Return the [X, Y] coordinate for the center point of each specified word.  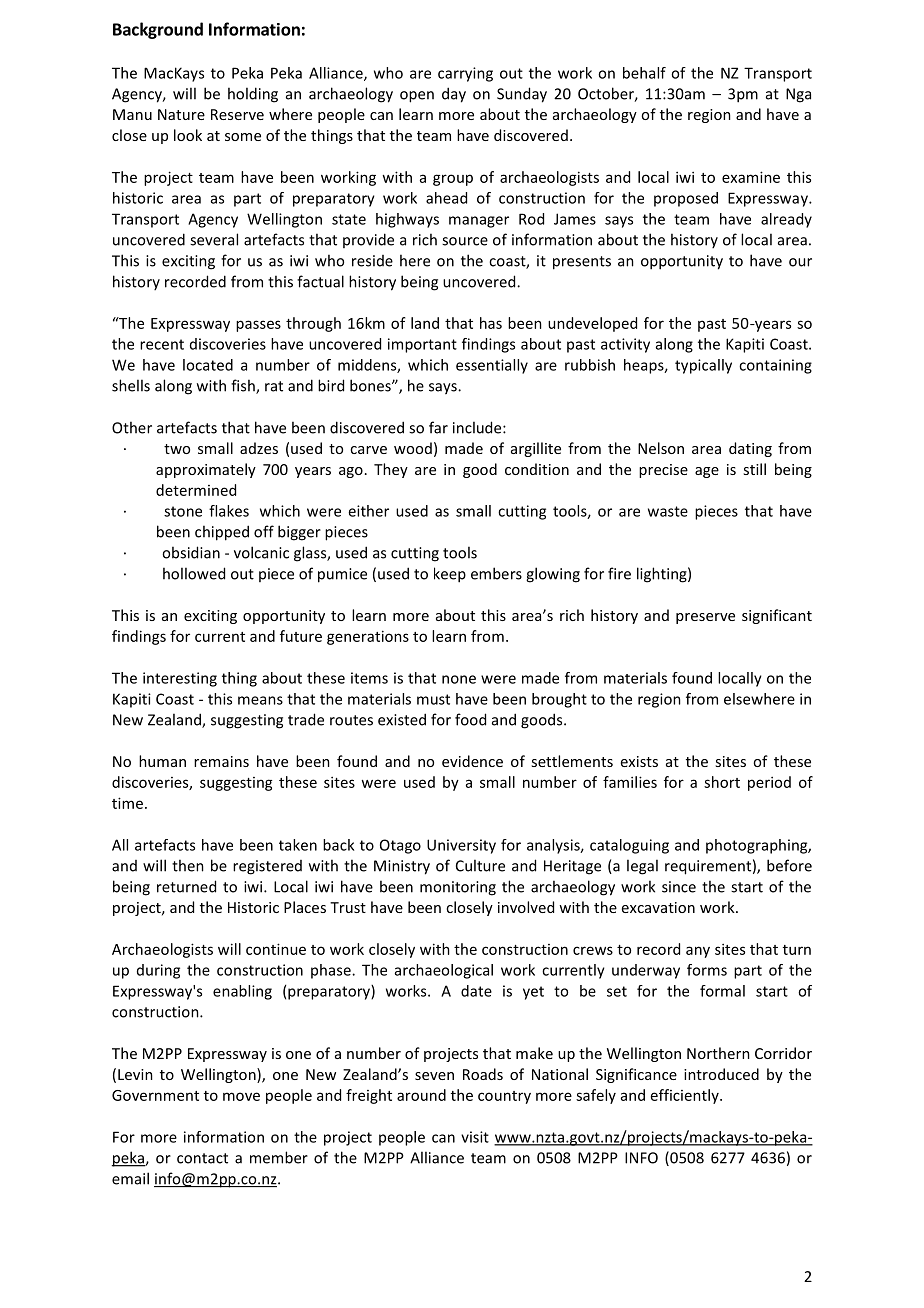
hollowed [194, 573]
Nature [181, 114]
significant [777, 616]
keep [450, 575]
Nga [798, 95]
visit [475, 1137]
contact [202, 1158]
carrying [465, 74]
